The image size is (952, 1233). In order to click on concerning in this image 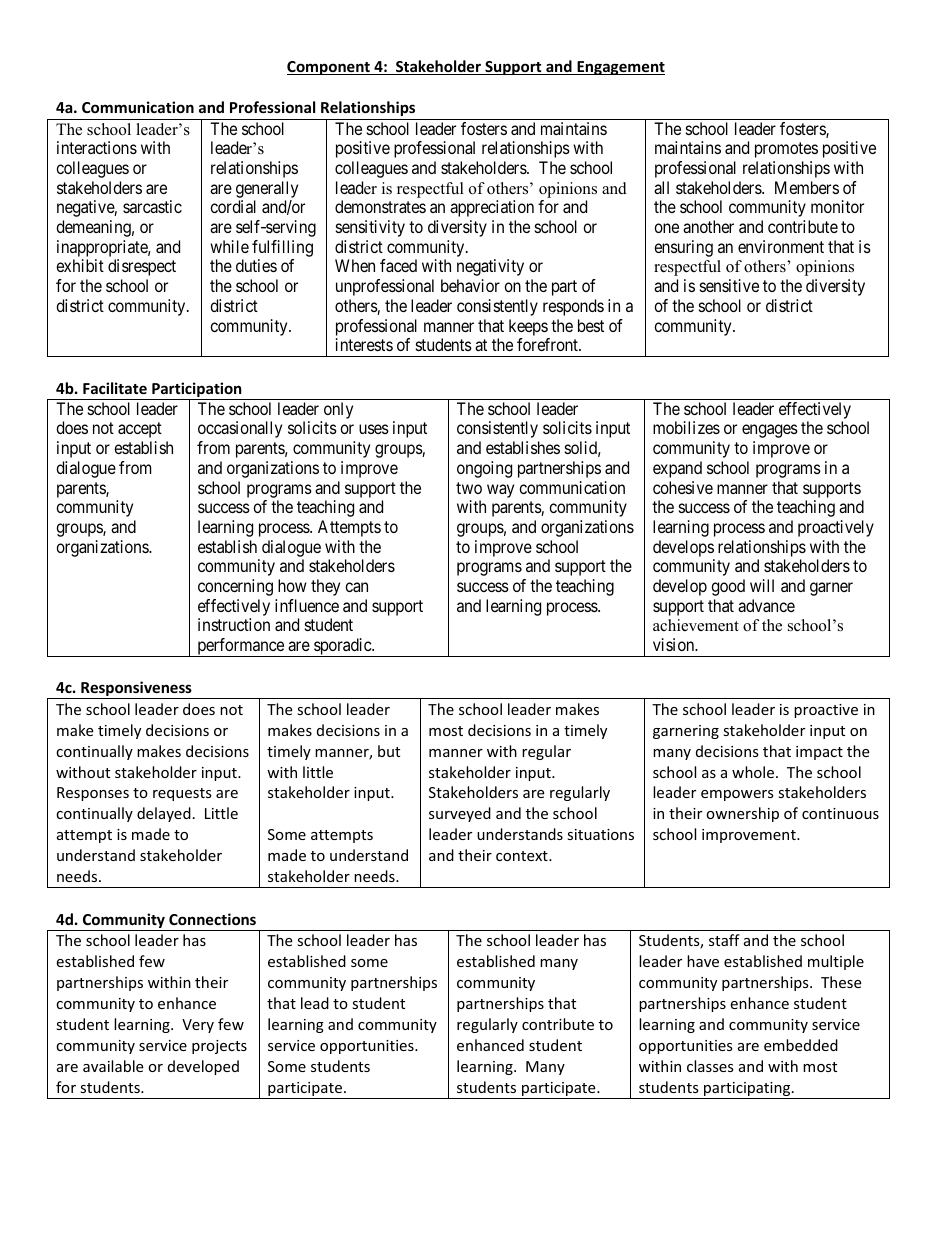, I will do `click(235, 587)`.
